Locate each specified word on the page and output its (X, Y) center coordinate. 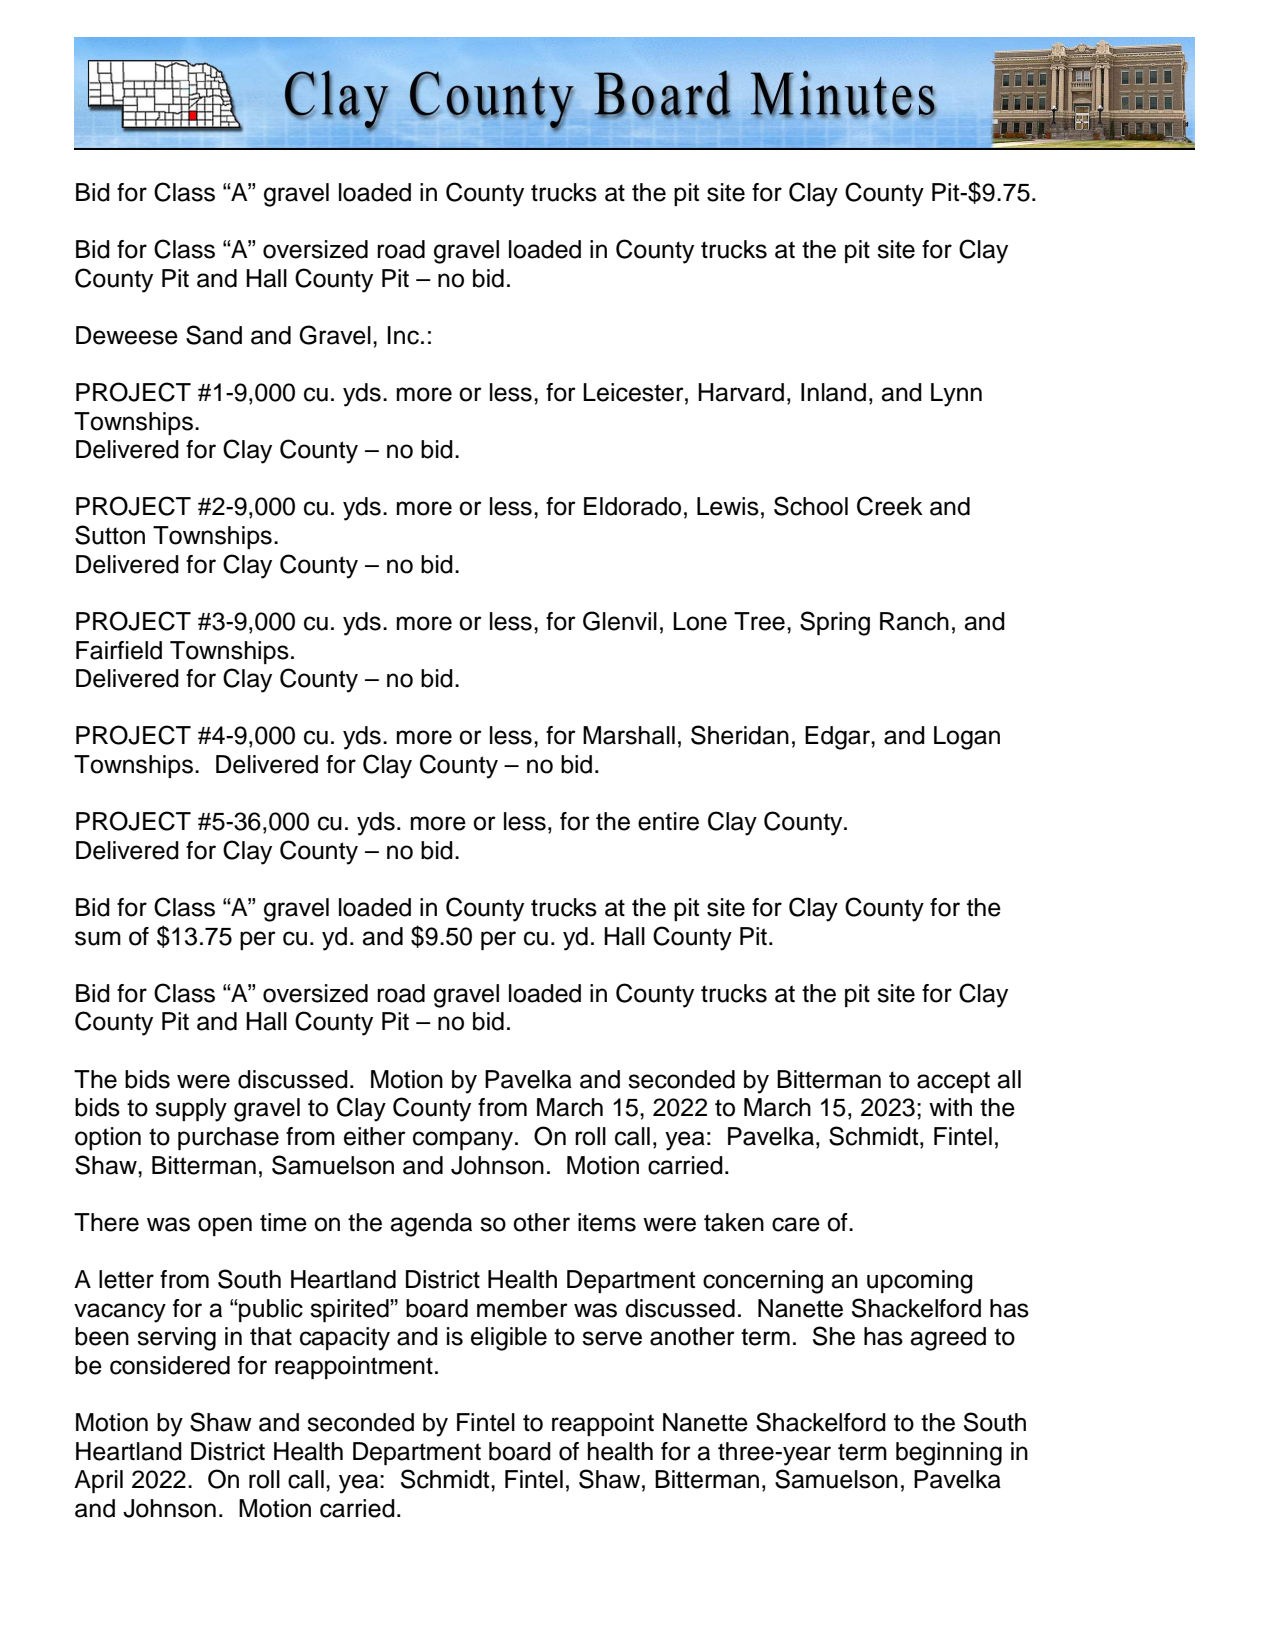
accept (953, 1082)
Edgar (838, 738)
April (98, 1481)
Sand (214, 335)
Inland (833, 392)
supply (191, 1110)
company (464, 1141)
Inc (403, 335)
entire (668, 821)
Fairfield (119, 650)
